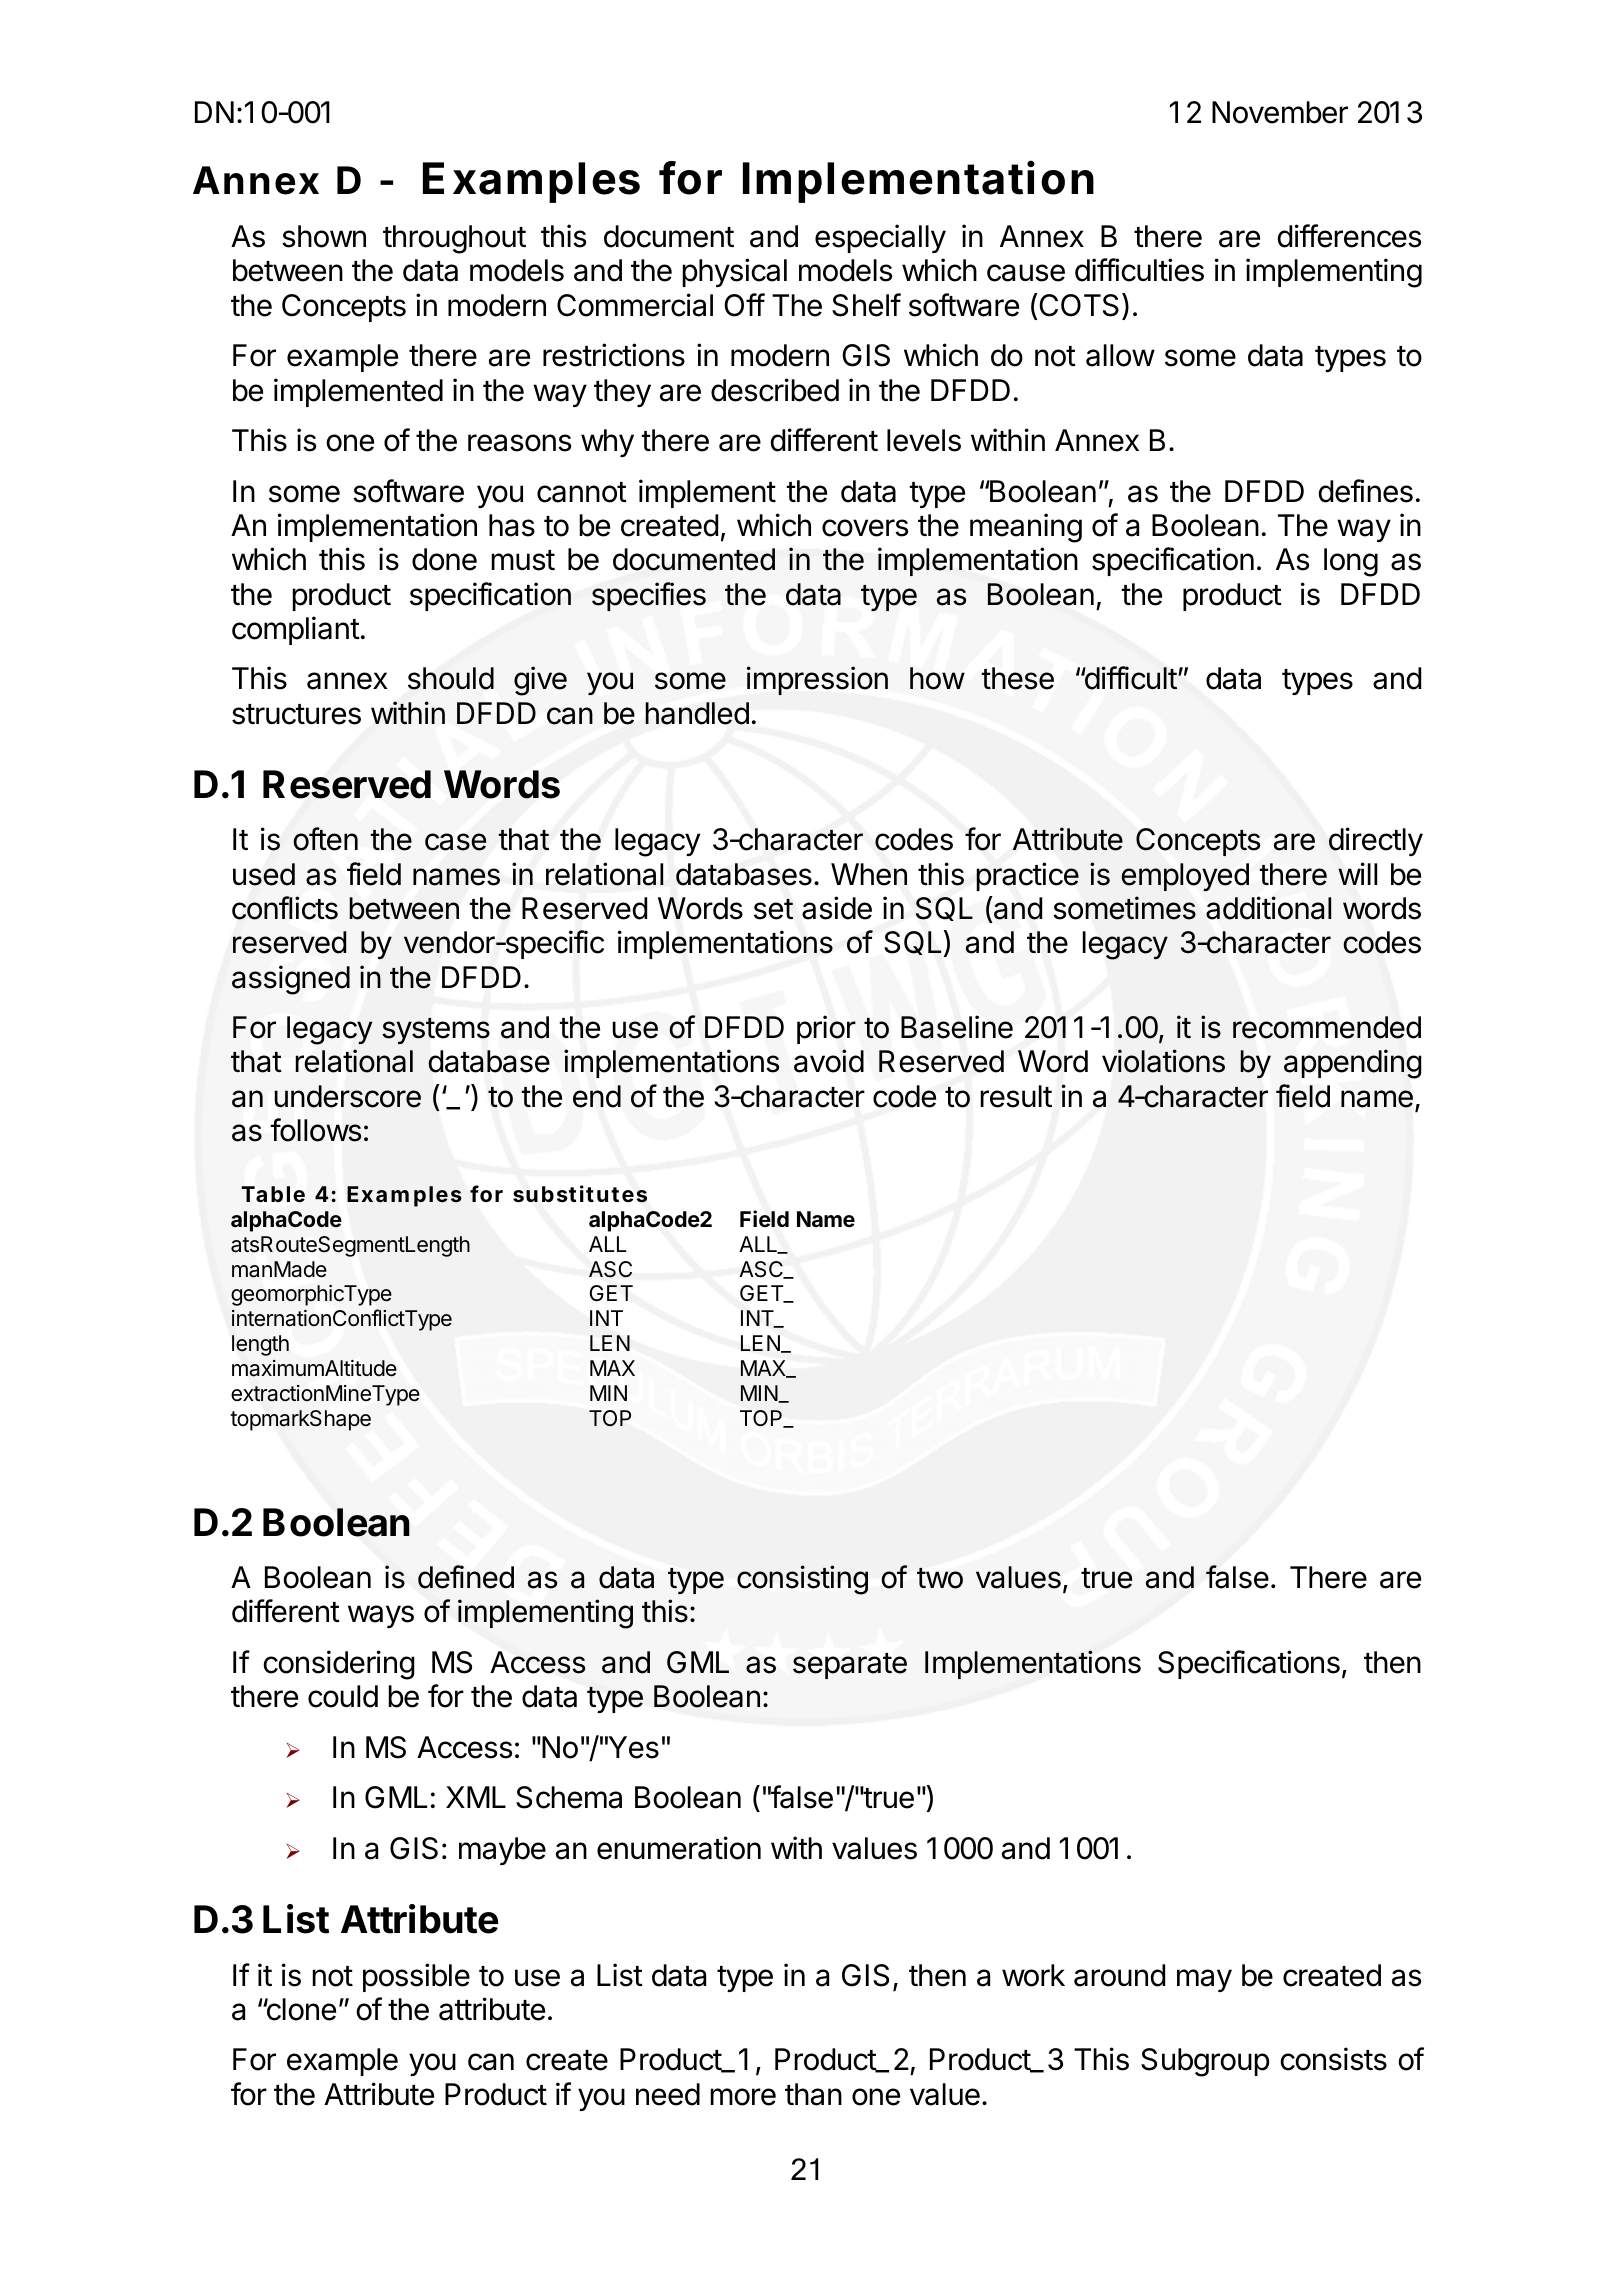 The height and width of the screenshot is (2283, 1614). What do you see at coordinates (416, 1977) in the screenshot?
I see `possible` at bounding box center [416, 1977].
